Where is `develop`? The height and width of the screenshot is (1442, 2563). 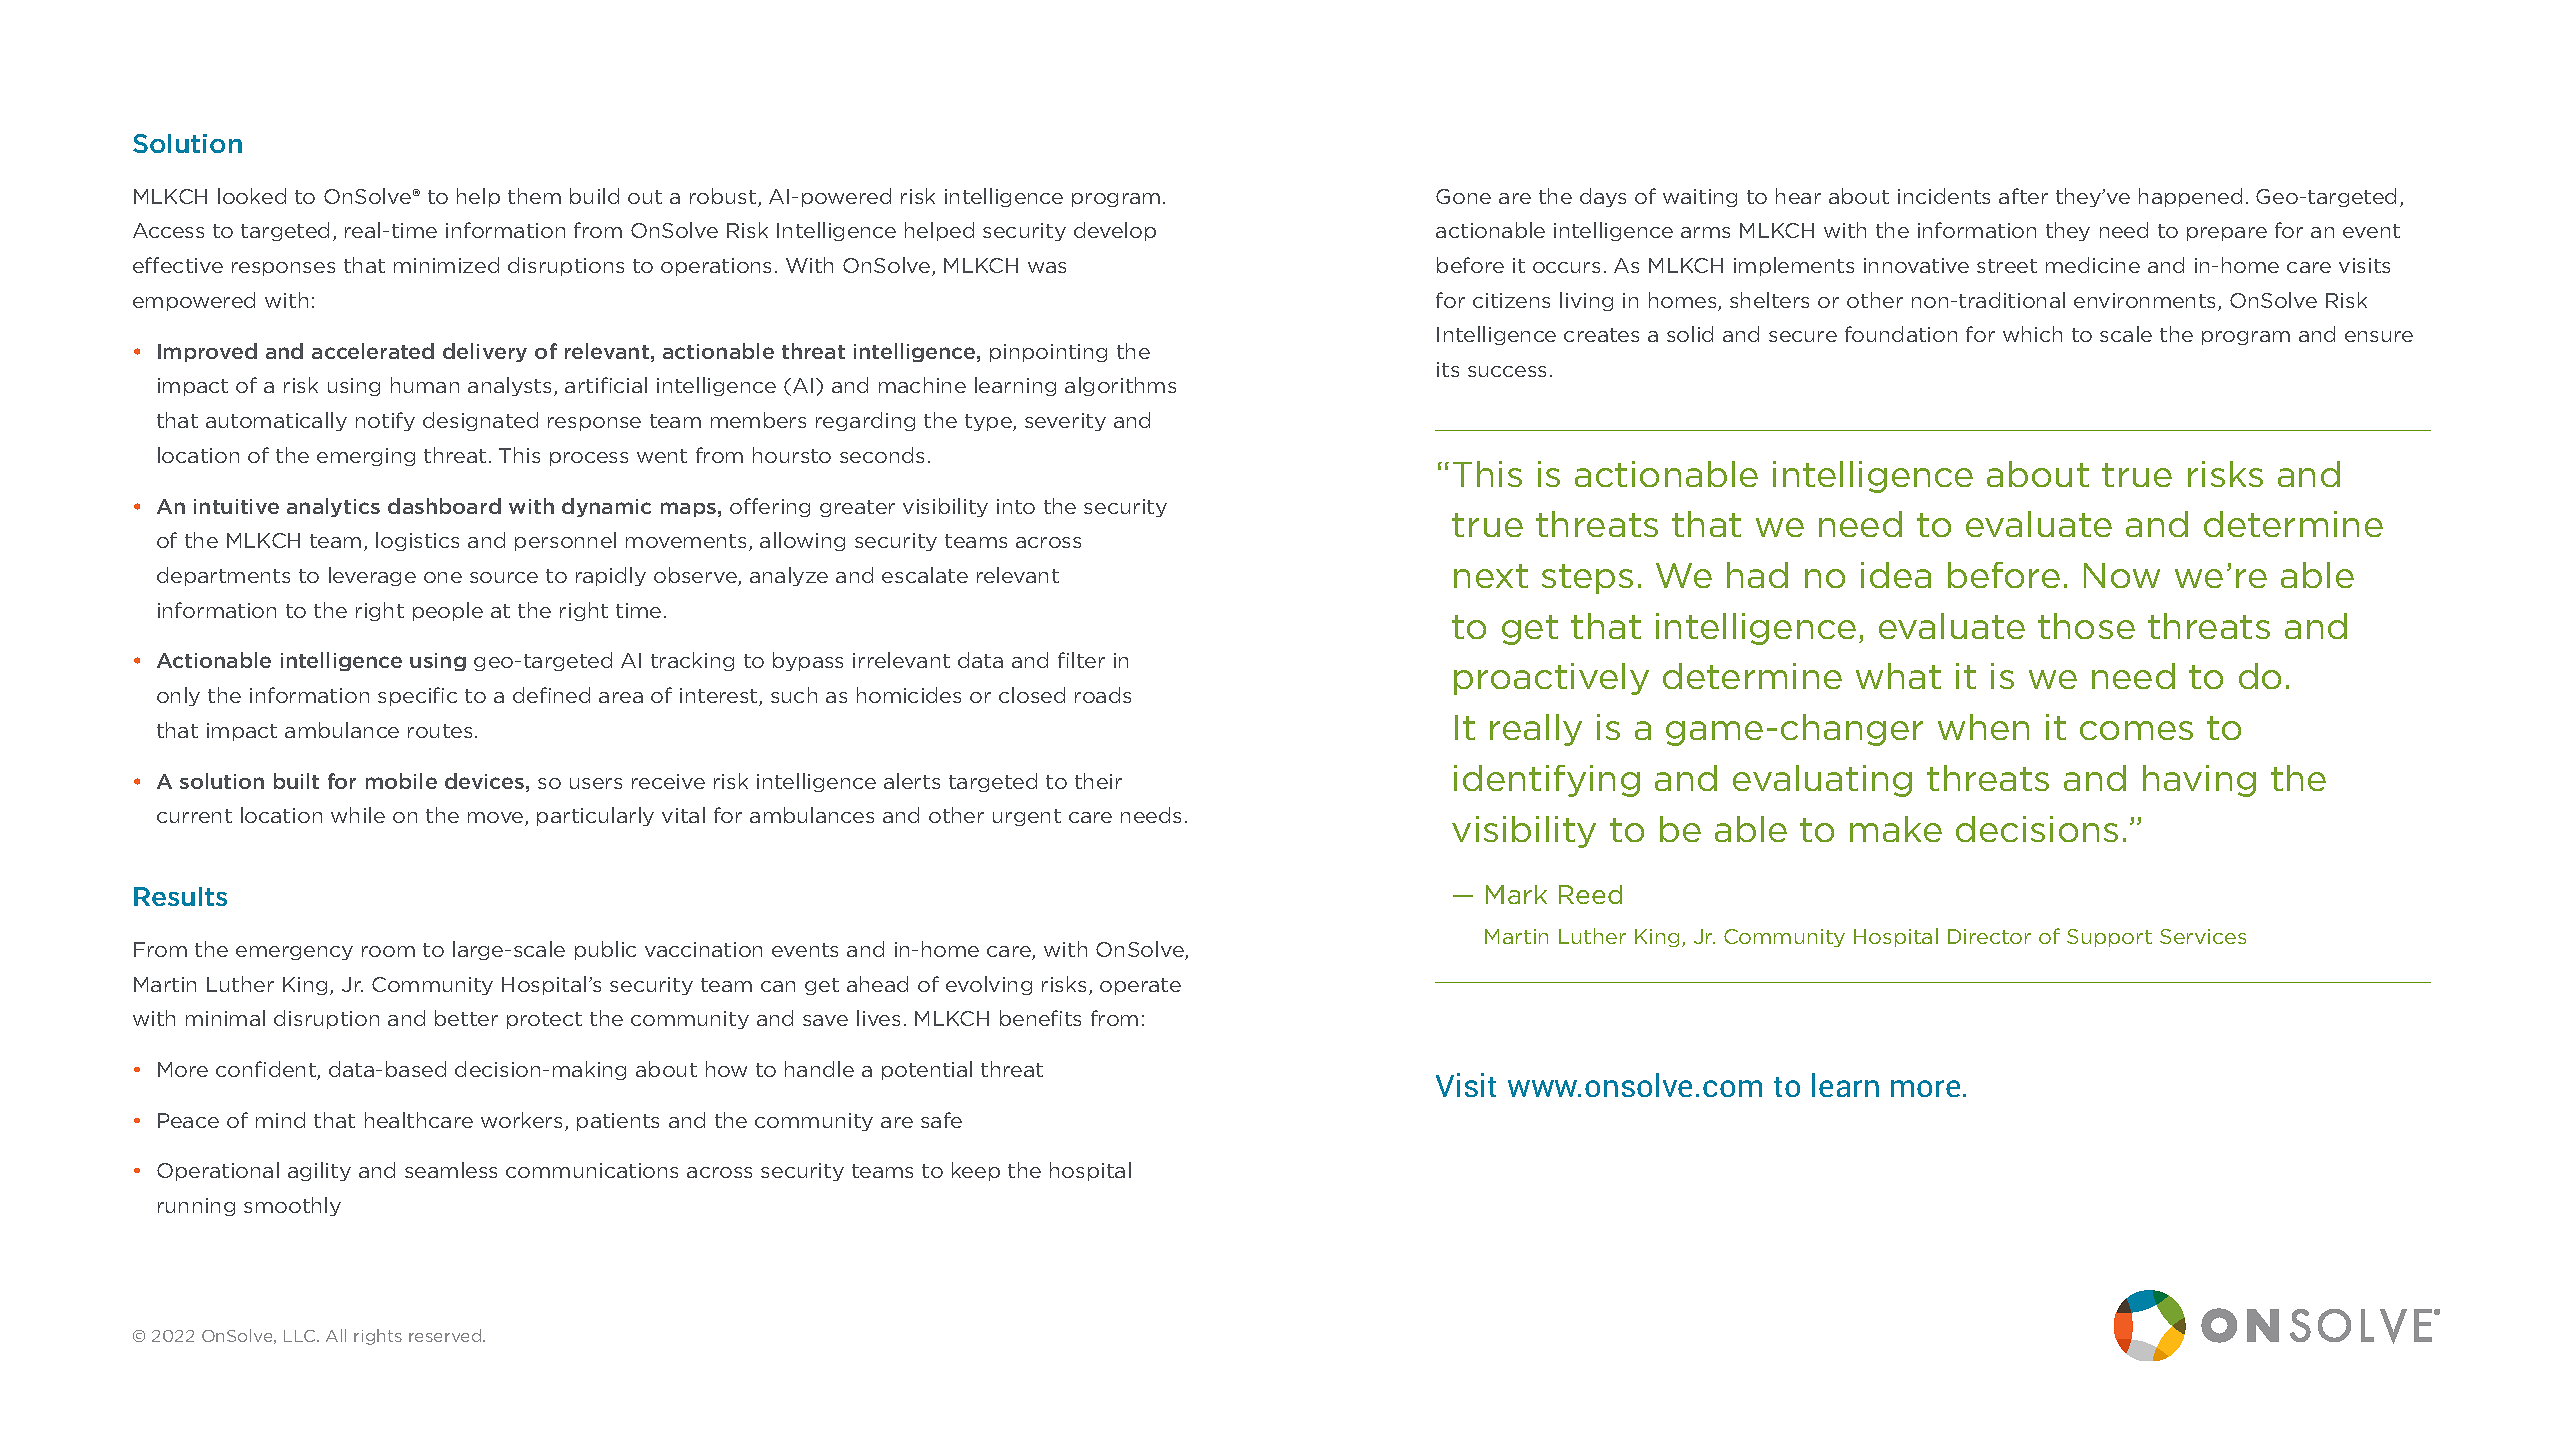 develop is located at coordinates (1115, 231).
